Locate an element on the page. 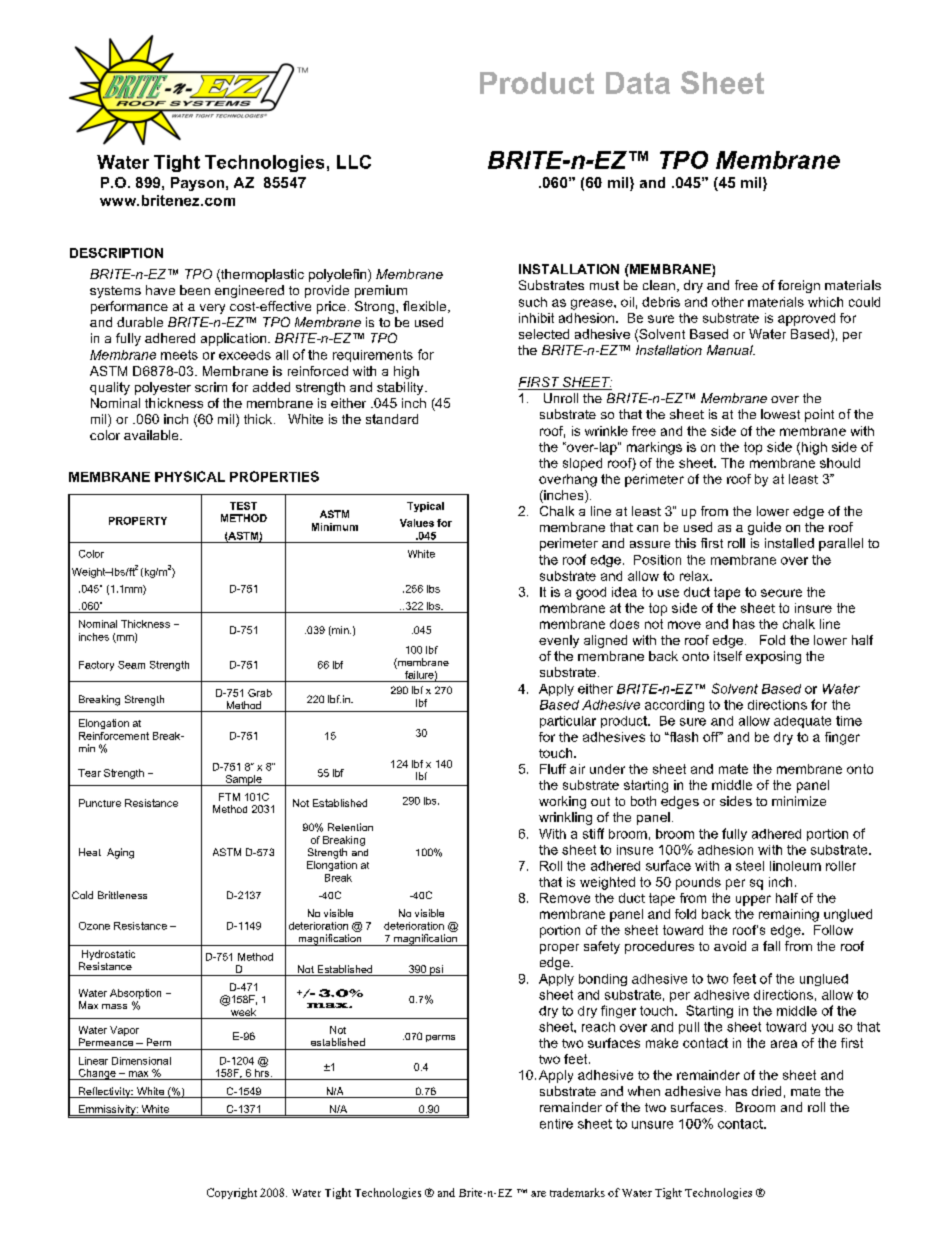 Image resolution: width=952 pixels, height=1233 pixels. TEST is located at coordinates (243, 506).
